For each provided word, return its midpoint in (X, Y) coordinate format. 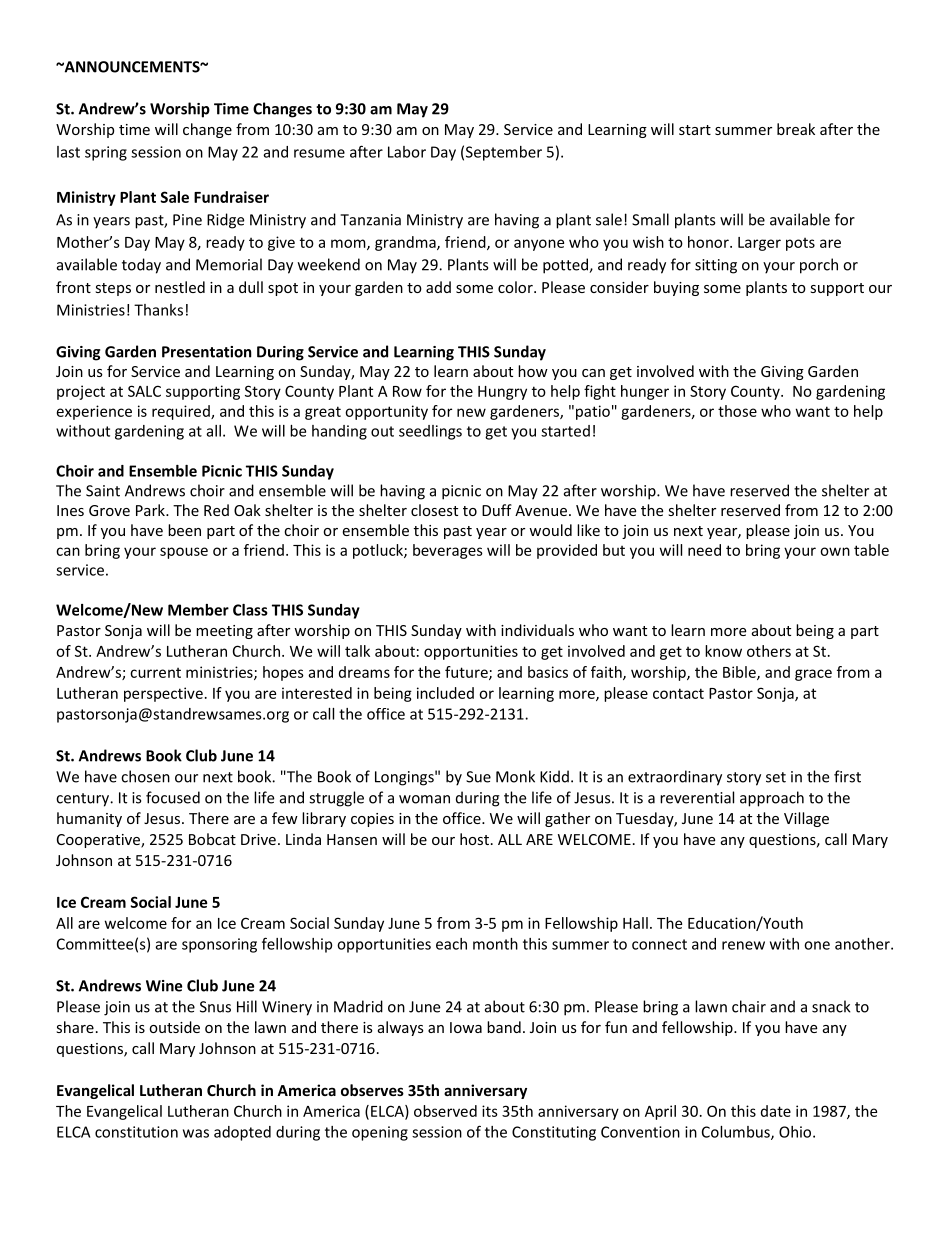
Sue (478, 777)
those (737, 411)
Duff (497, 510)
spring (106, 153)
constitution (136, 1132)
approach (772, 799)
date (776, 1111)
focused (173, 797)
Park (151, 510)
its (490, 1111)
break (796, 129)
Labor (407, 152)
